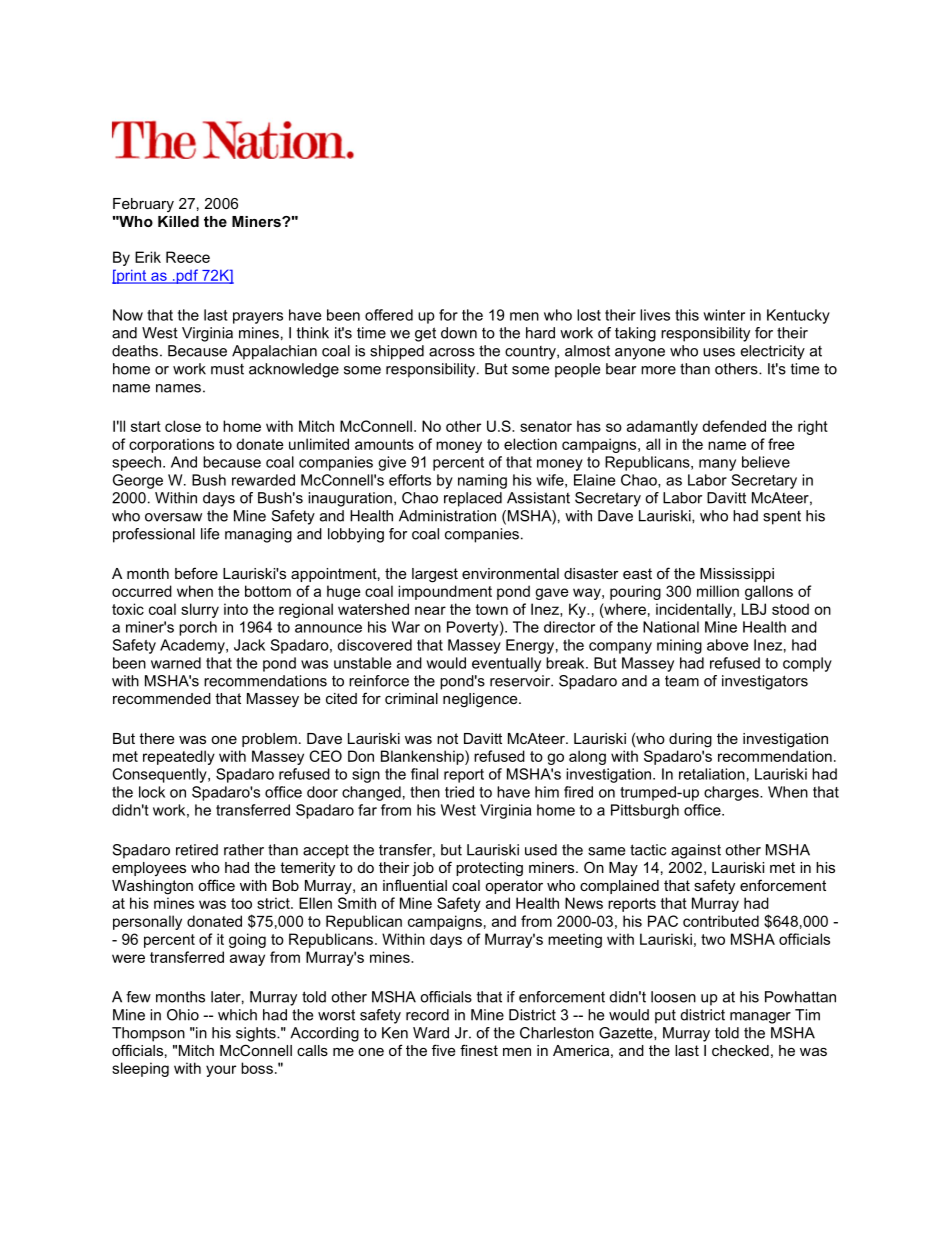 The width and height of the page is (952, 1233). What do you see at coordinates (727, 645) in the page?
I see `above` at bounding box center [727, 645].
